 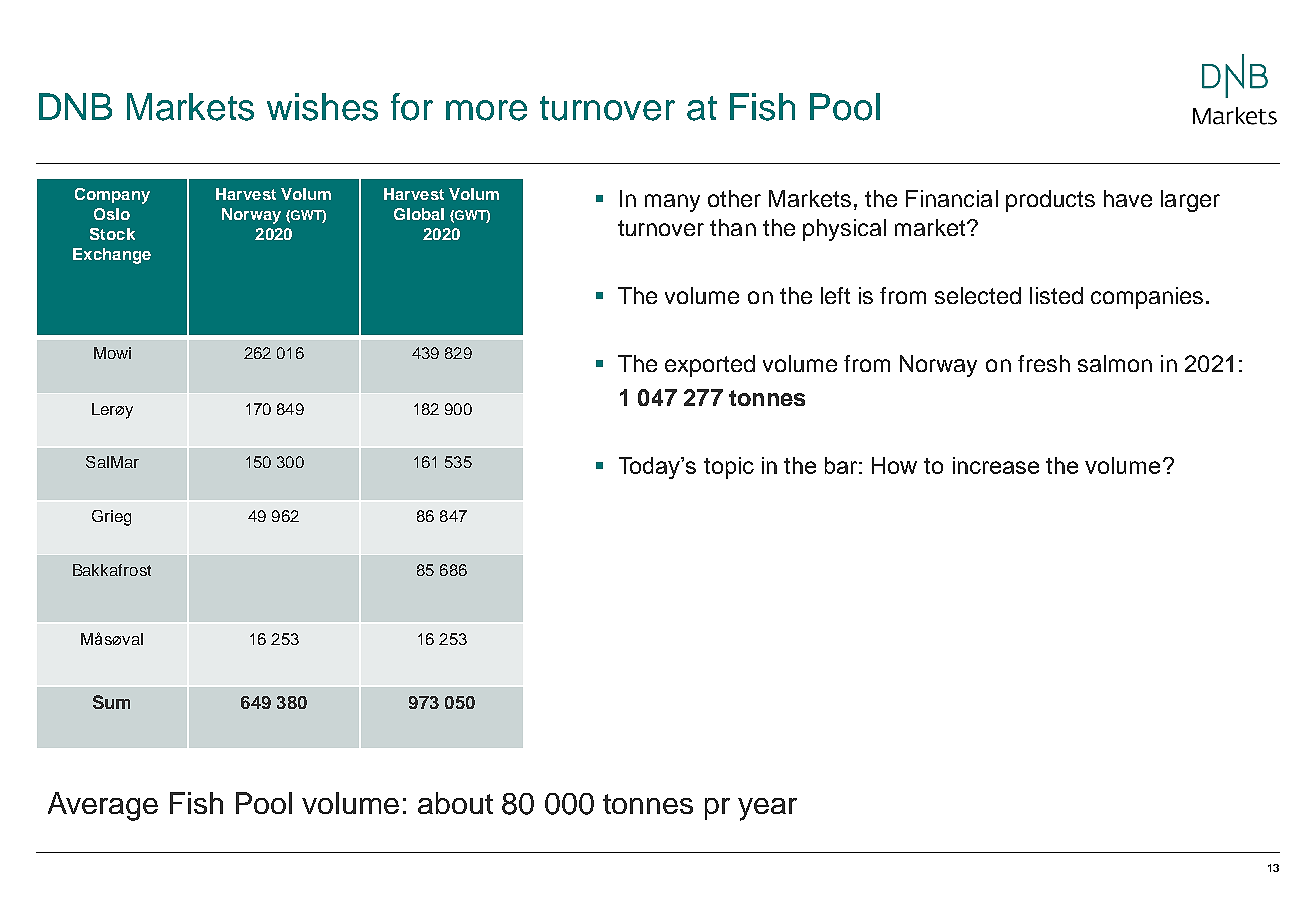 I want to click on about, so click(x=455, y=803).
